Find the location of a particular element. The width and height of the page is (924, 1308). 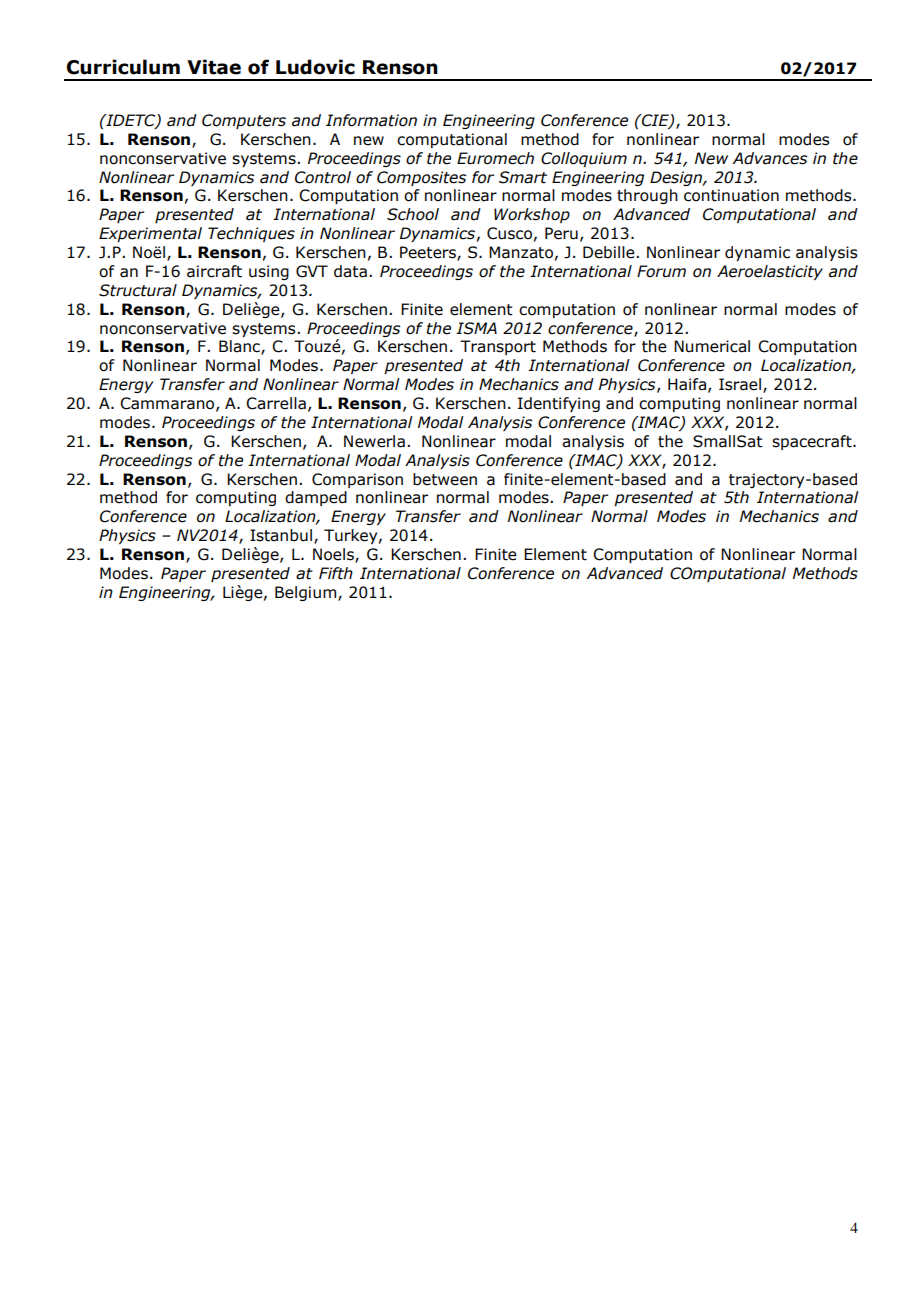

Advances is located at coordinates (770, 158).
